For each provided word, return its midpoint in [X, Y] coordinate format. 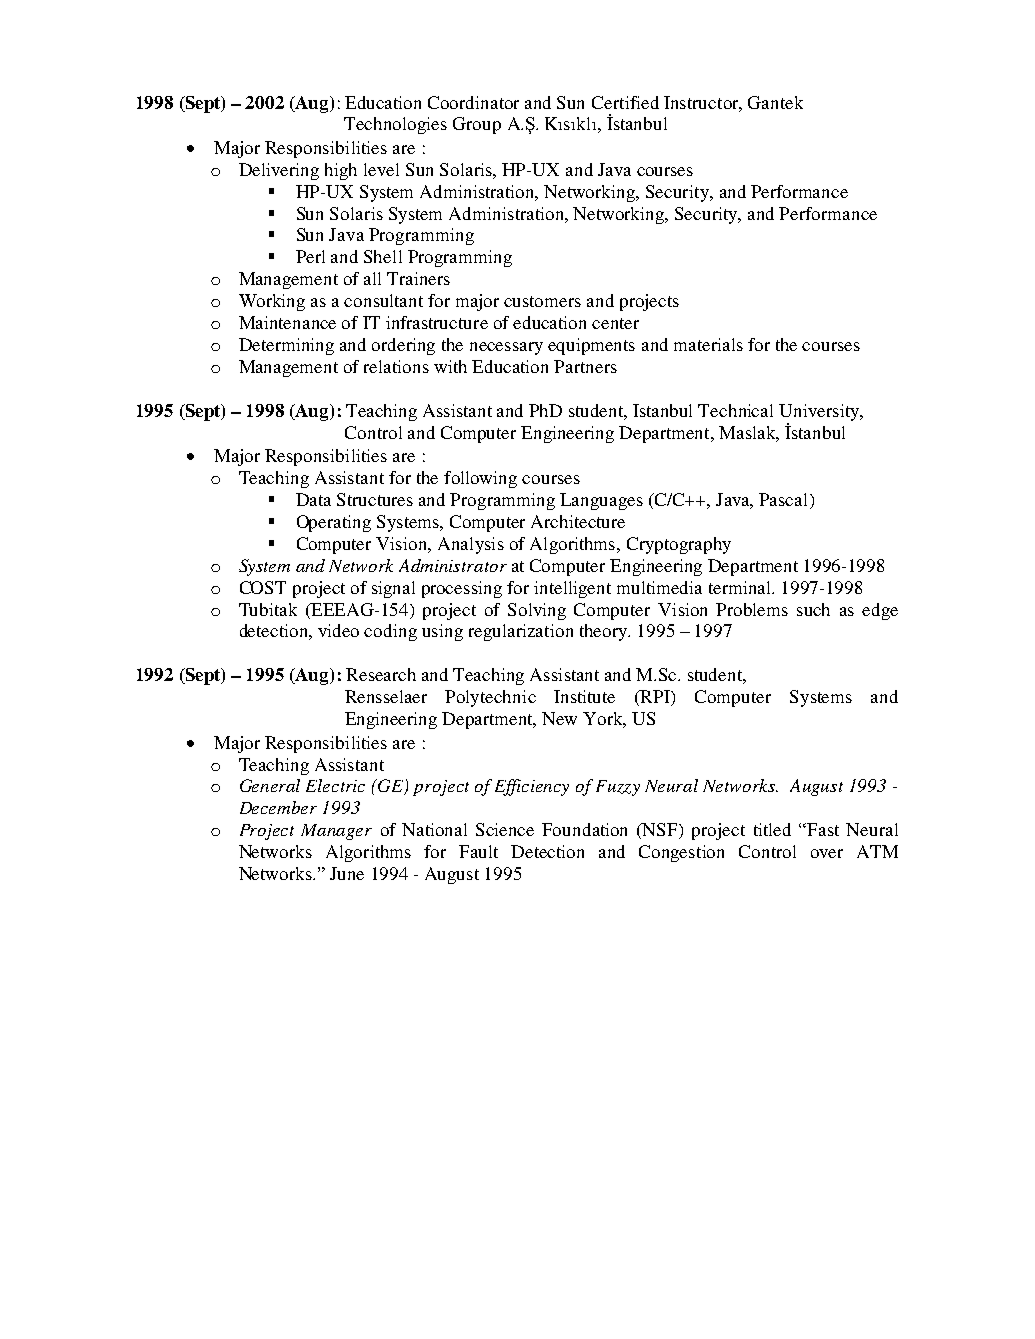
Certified [625, 102]
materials [708, 344]
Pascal [785, 501]
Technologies [395, 125]
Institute [584, 696]
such [813, 609]
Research [381, 674]
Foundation [584, 829]
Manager [336, 832]
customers [542, 301]
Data [313, 499]
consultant [383, 300]
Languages [601, 501]
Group [477, 125]
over [827, 853]
